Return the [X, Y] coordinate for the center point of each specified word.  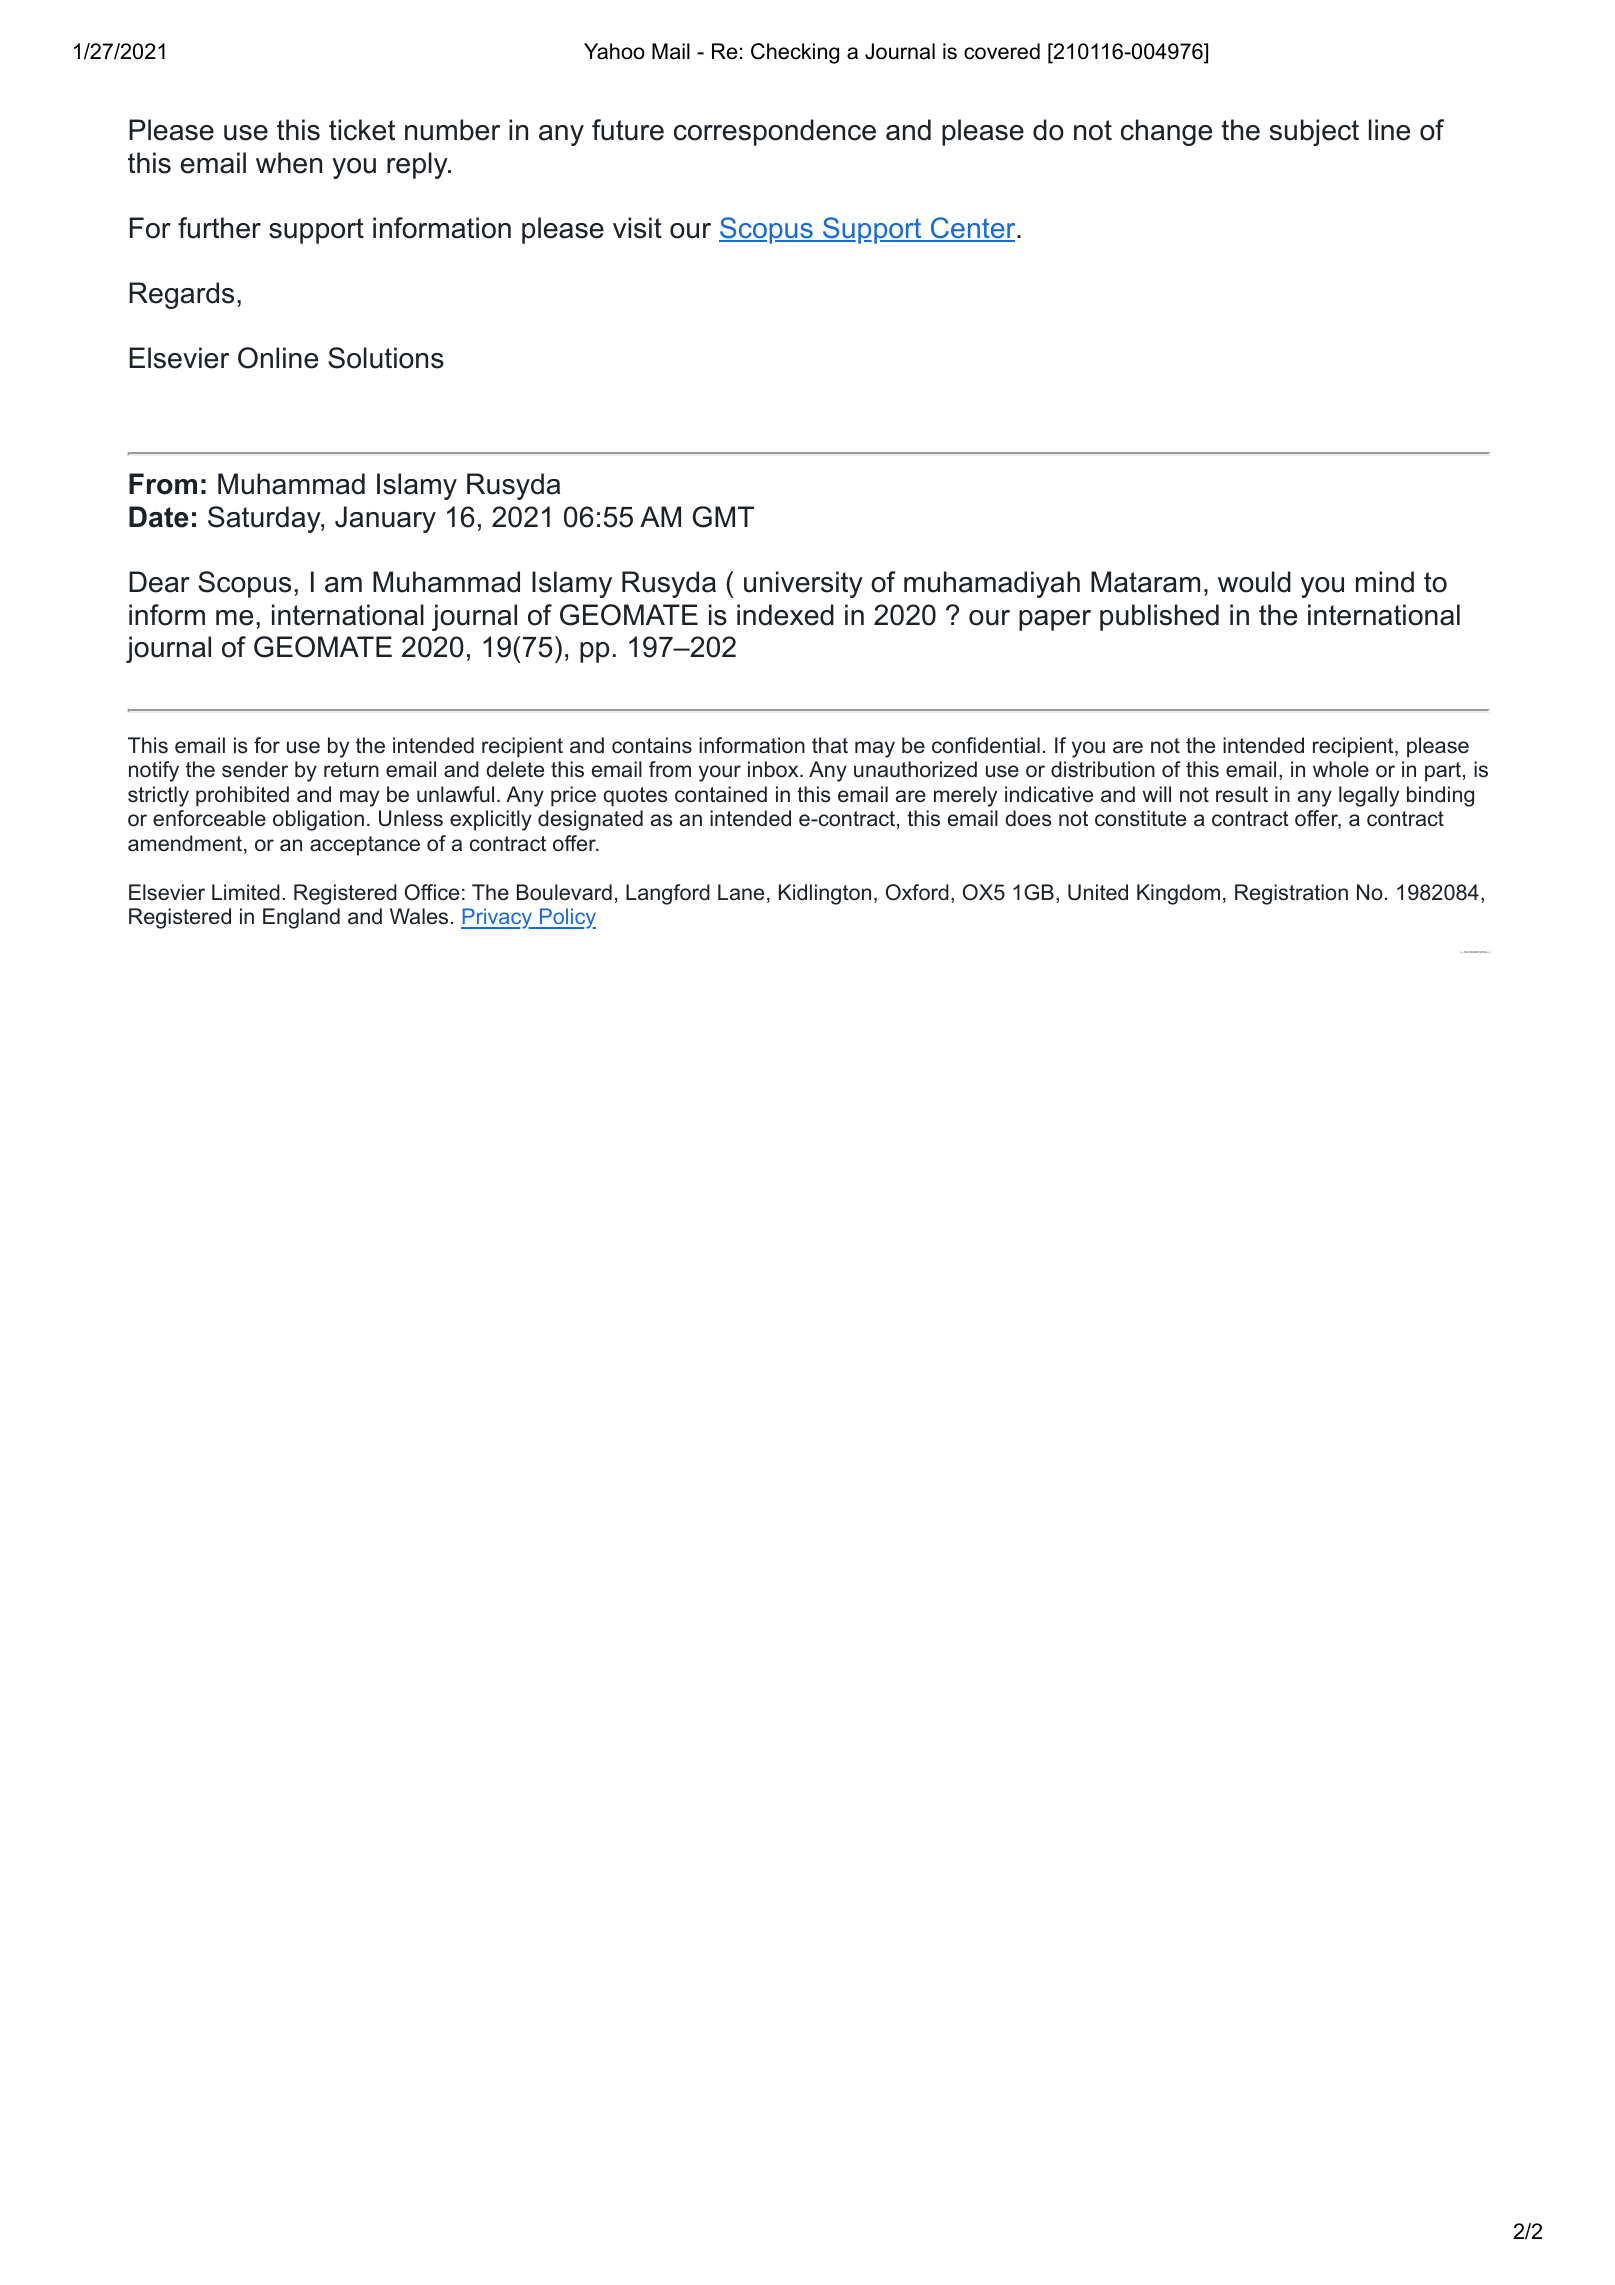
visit [637, 228]
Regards [181, 295]
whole [1341, 769]
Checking [795, 53]
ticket [362, 130]
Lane [741, 892]
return [351, 770]
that [830, 745]
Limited [246, 892]
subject [1314, 132]
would [1254, 582]
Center [973, 229]
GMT [723, 517]
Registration [1291, 894]
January [385, 519]
